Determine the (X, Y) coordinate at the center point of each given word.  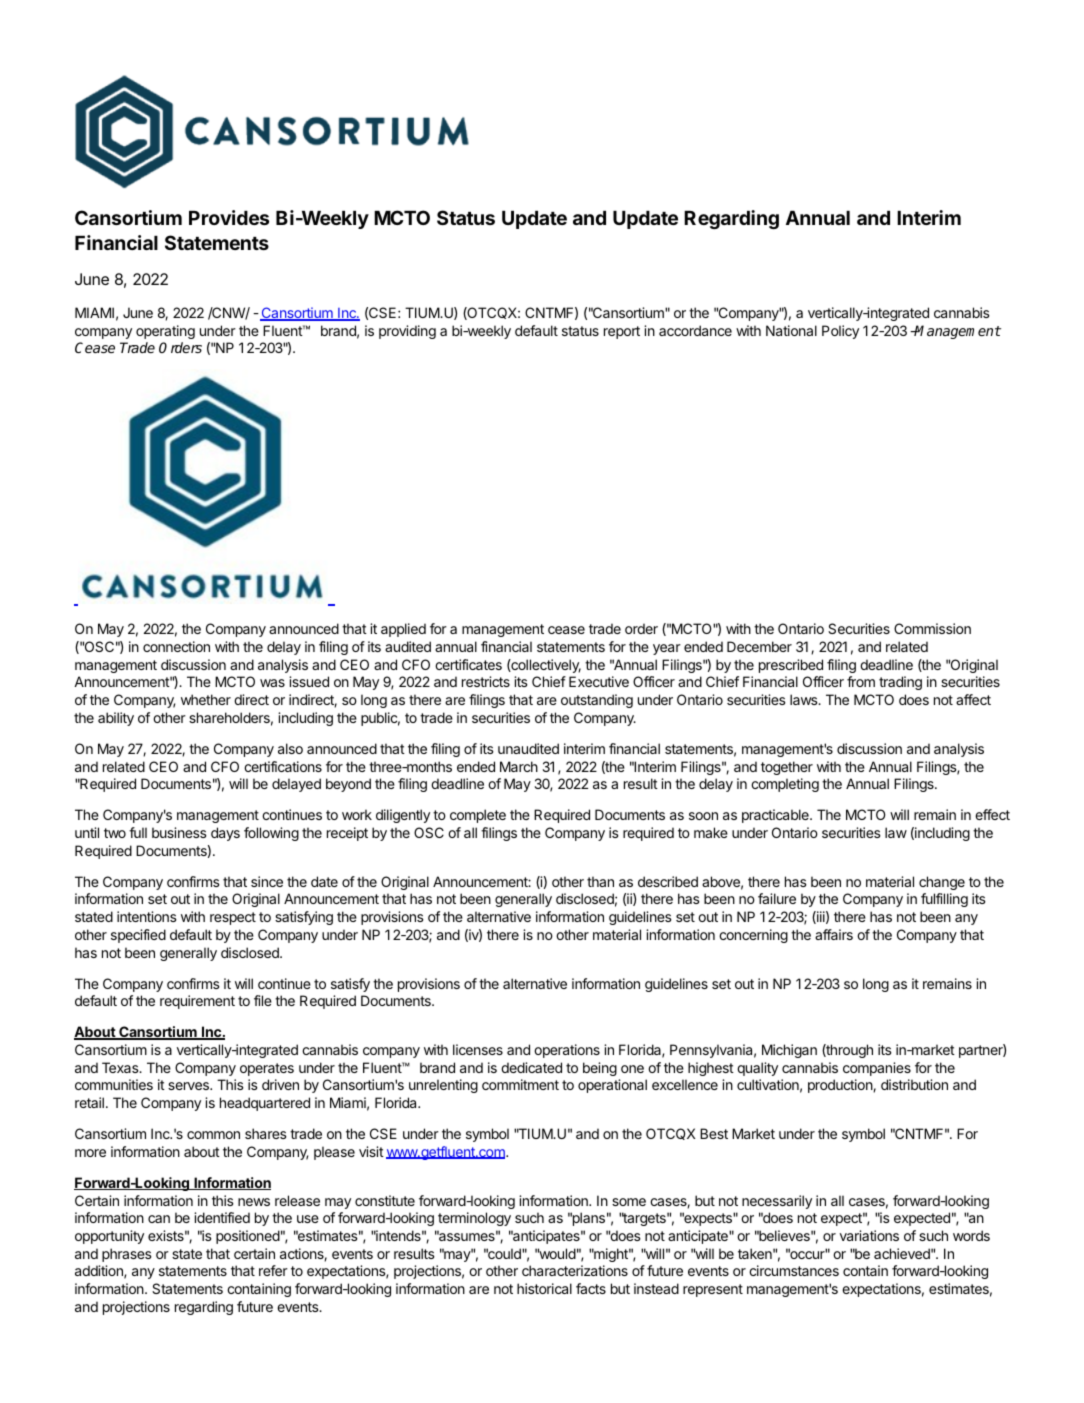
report (622, 332)
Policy (840, 332)
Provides (229, 217)
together (787, 768)
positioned (248, 1237)
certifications (283, 766)
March (519, 766)
